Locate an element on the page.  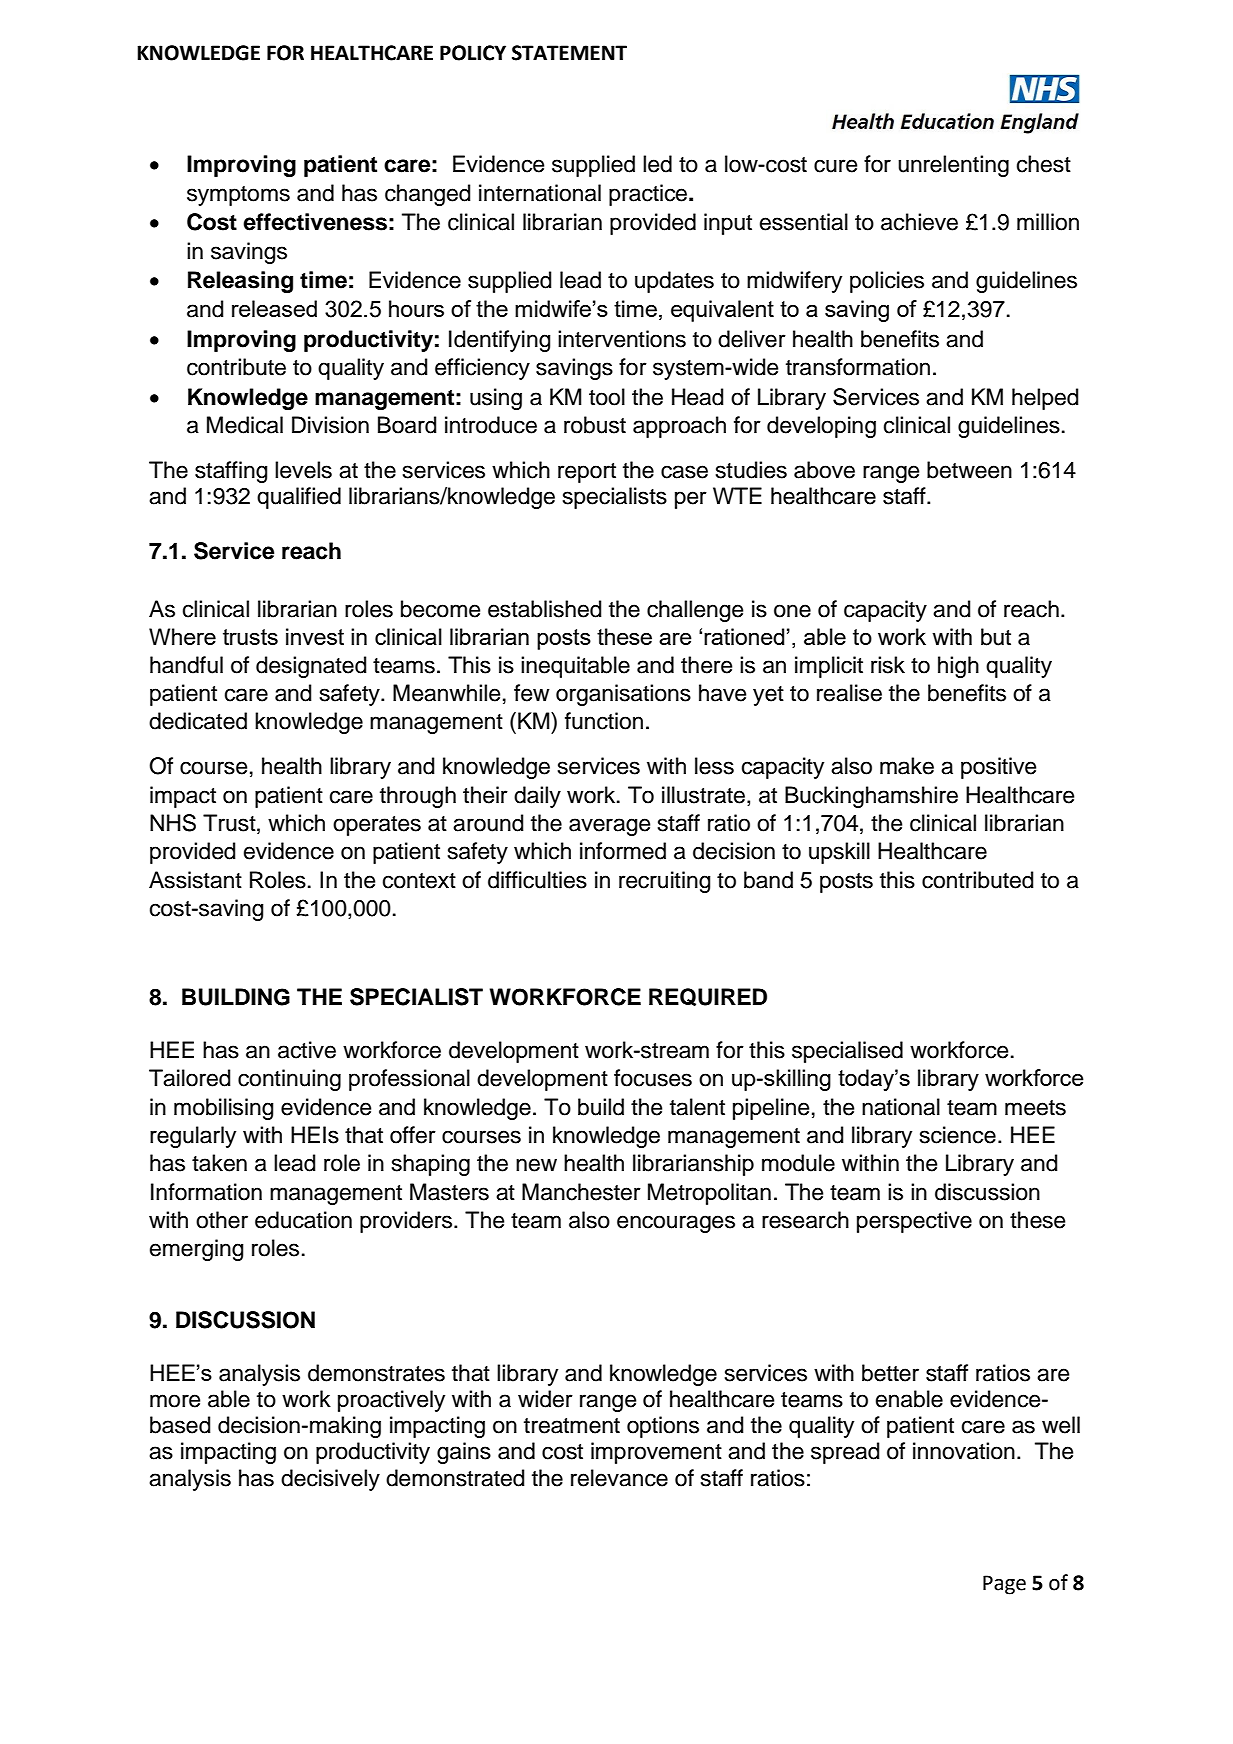
operates is located at coordinates (377, 826).
